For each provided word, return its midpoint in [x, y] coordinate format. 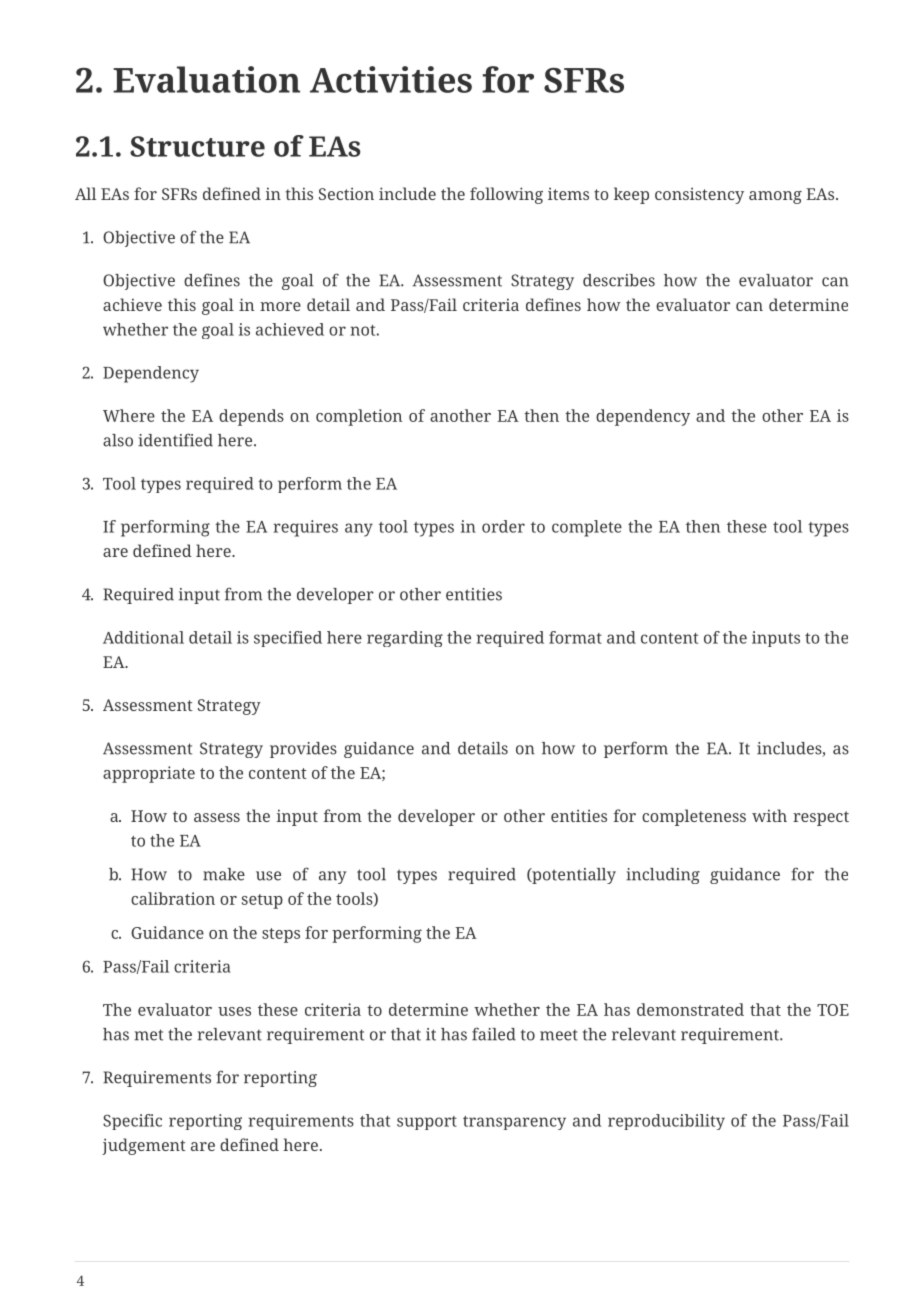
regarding [405, 639]
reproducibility [666, 1122]
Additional [143, 637]
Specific [132, 1122]
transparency [514, 1123]
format [575, 637]
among [775, 197]
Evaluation [206, 79]
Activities [391, 79]
